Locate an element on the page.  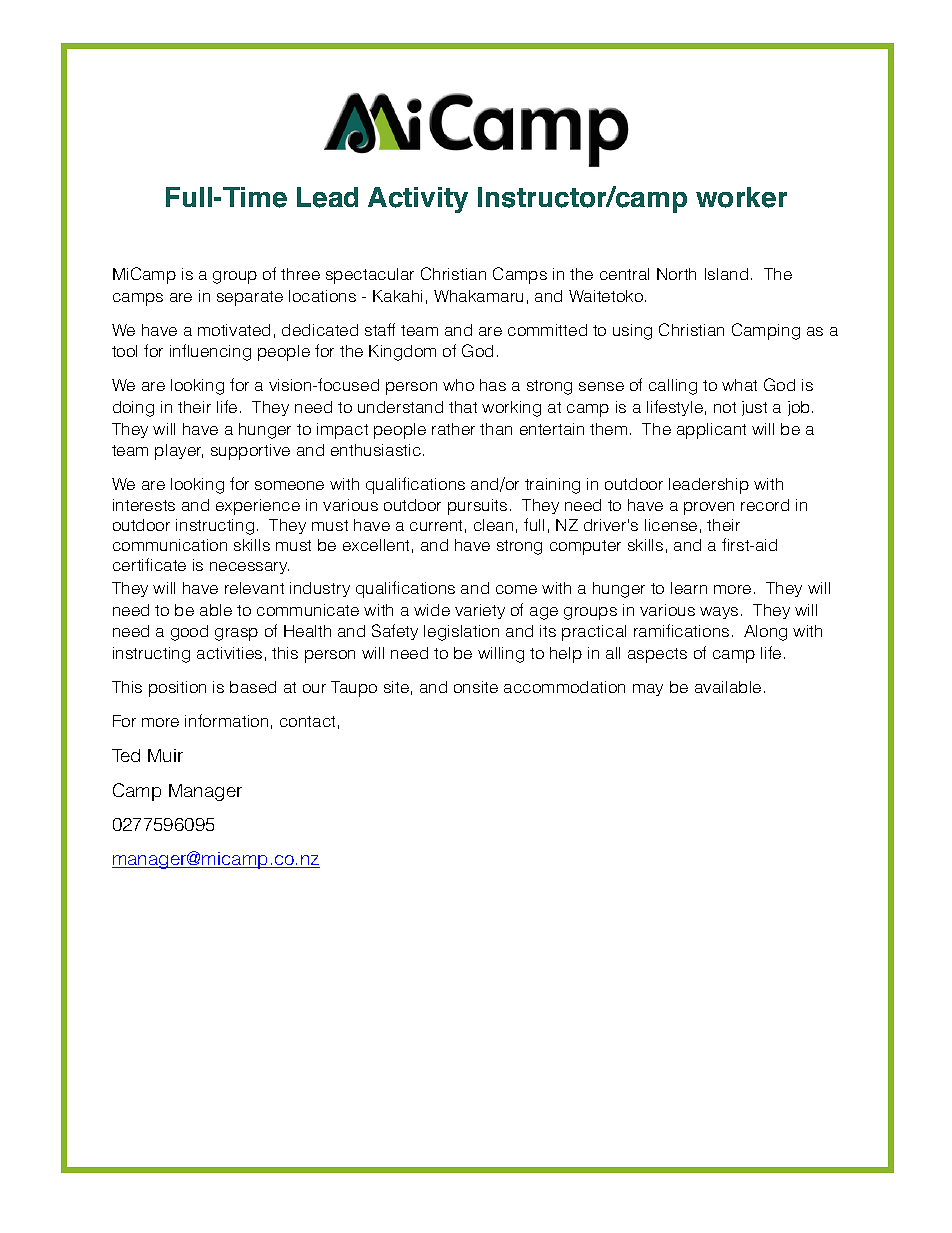
worker is located at coordinates (741, 197).
